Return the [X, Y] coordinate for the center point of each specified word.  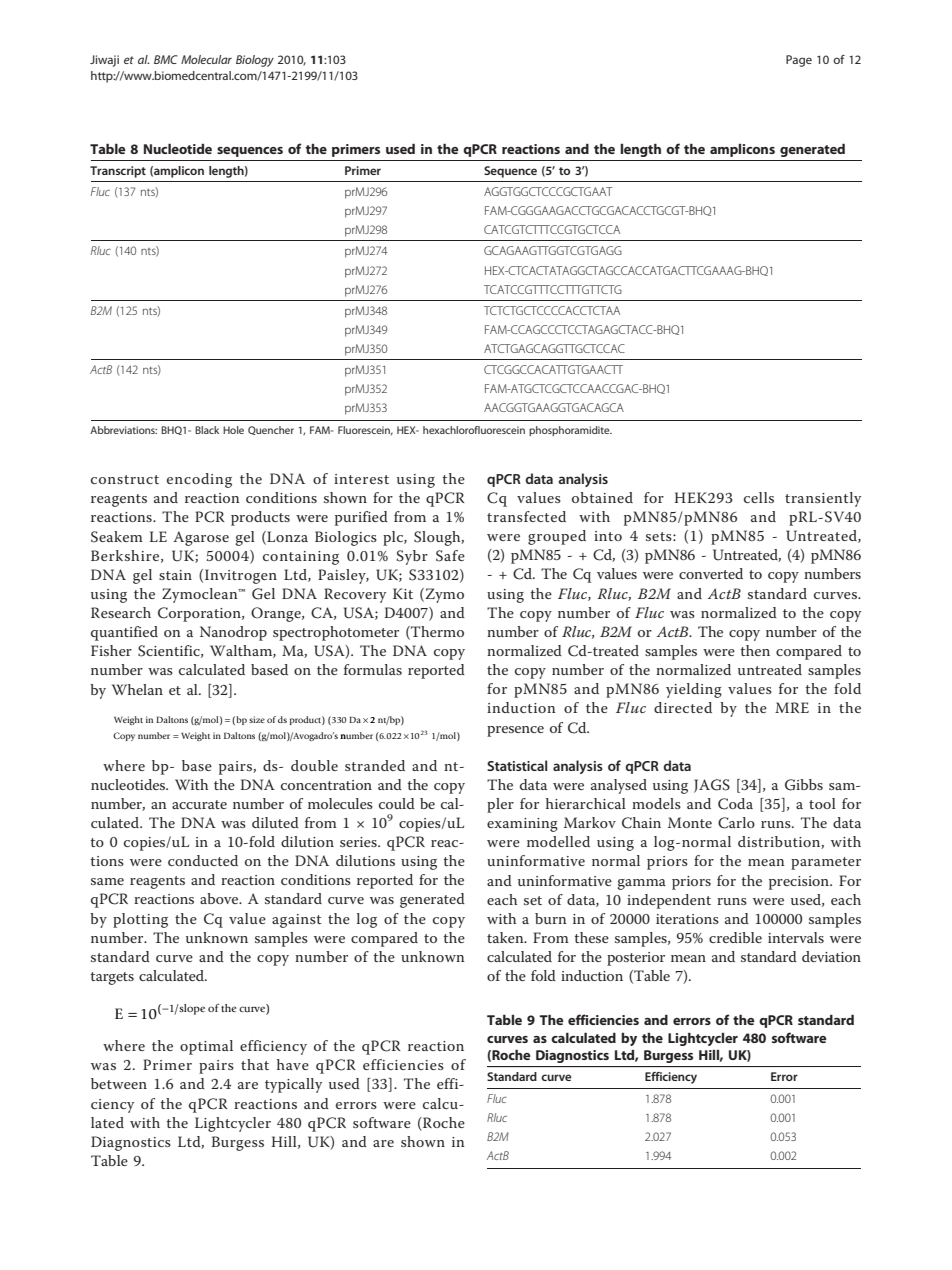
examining [522, 825]
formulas [373, 669]
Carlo [736, 823]
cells [759, 497]
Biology [255, 61]
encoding [199, 480]
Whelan [137, 689]
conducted [203, 860]
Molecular [206, 59]
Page [799, 61]
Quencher [271, 430]
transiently [823, 499]
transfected [526, 516]
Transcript [118, 172]
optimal [206, 1047]
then [755, 650]
